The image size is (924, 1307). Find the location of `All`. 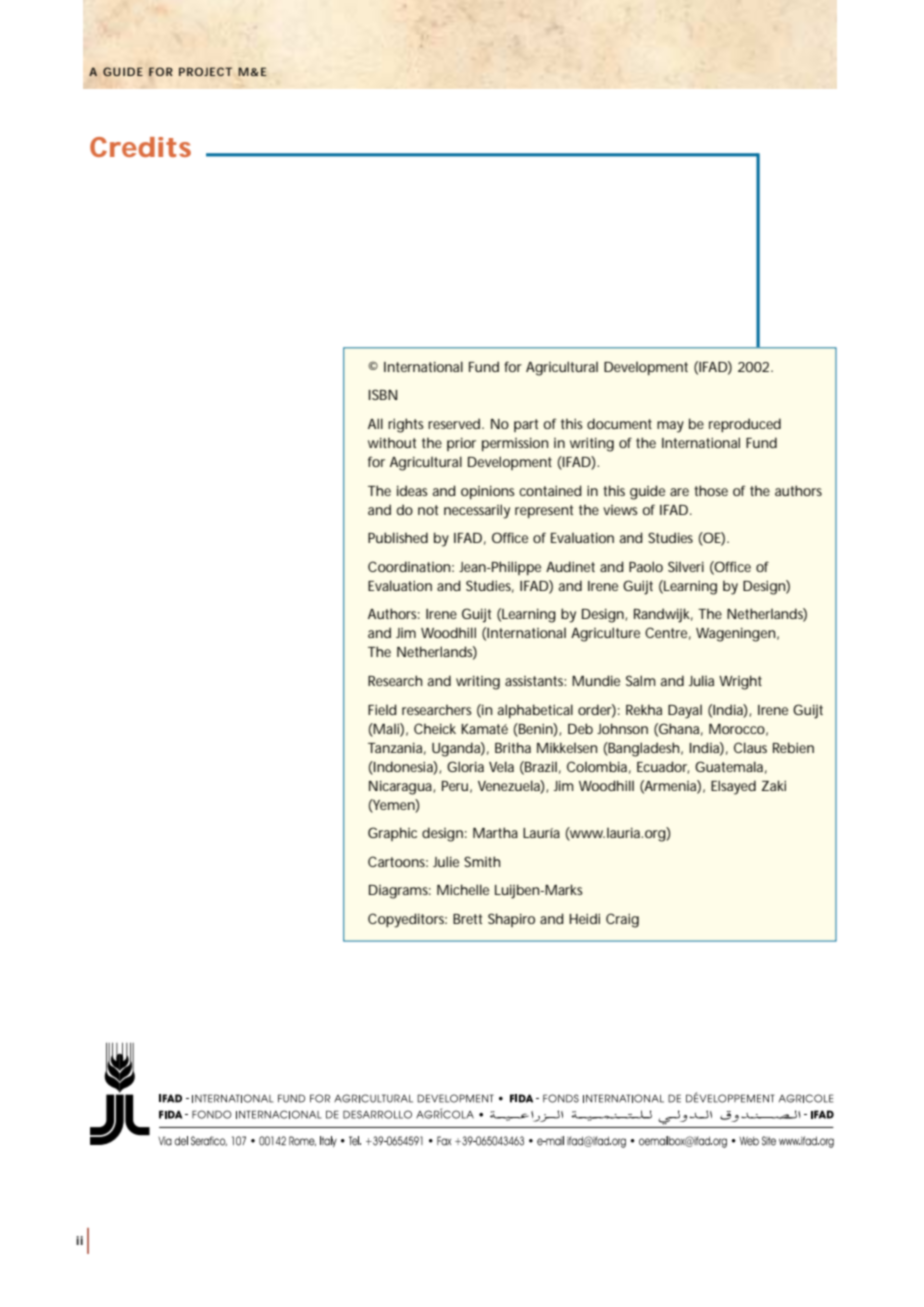

All is located at coordinates (375, 423).
